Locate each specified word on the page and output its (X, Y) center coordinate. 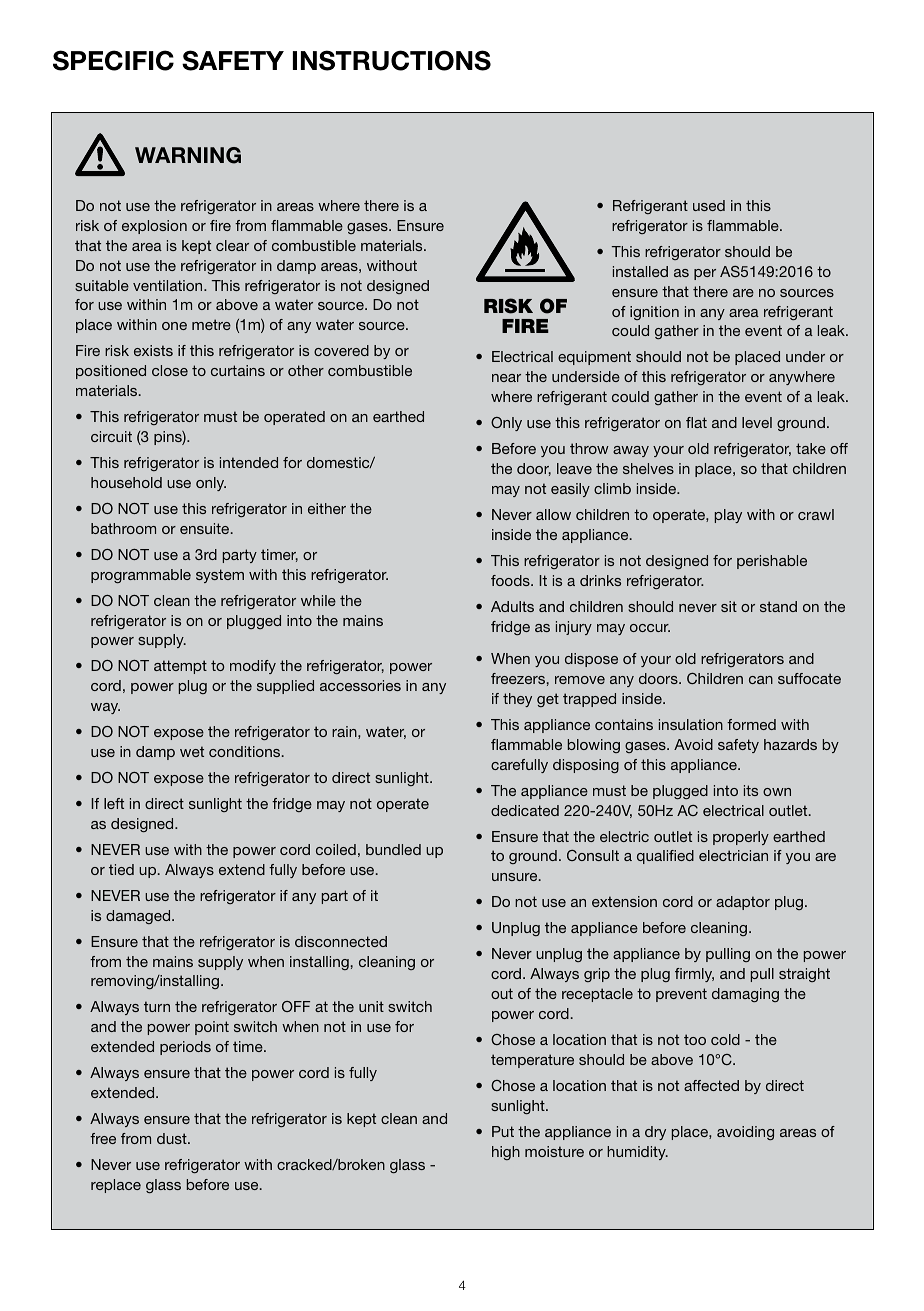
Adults (512, 606)
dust (173, 1138)
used (709, 205)
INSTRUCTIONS (392, 60)
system (220, 576)
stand (778, 606)
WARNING (188, 155)
